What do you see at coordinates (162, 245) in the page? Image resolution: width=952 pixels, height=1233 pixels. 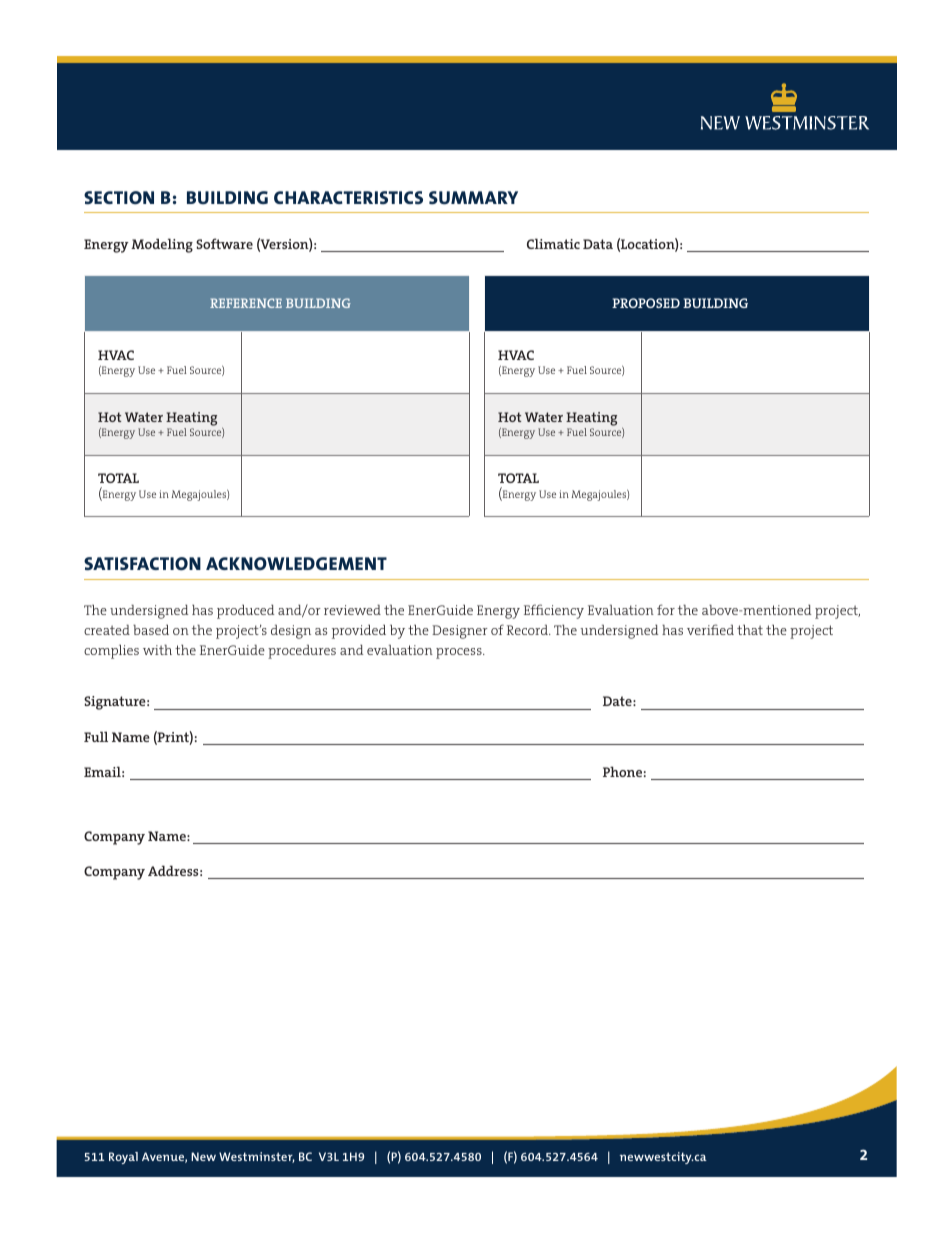 I see `Modeling` at bounding box center [162, 245].
